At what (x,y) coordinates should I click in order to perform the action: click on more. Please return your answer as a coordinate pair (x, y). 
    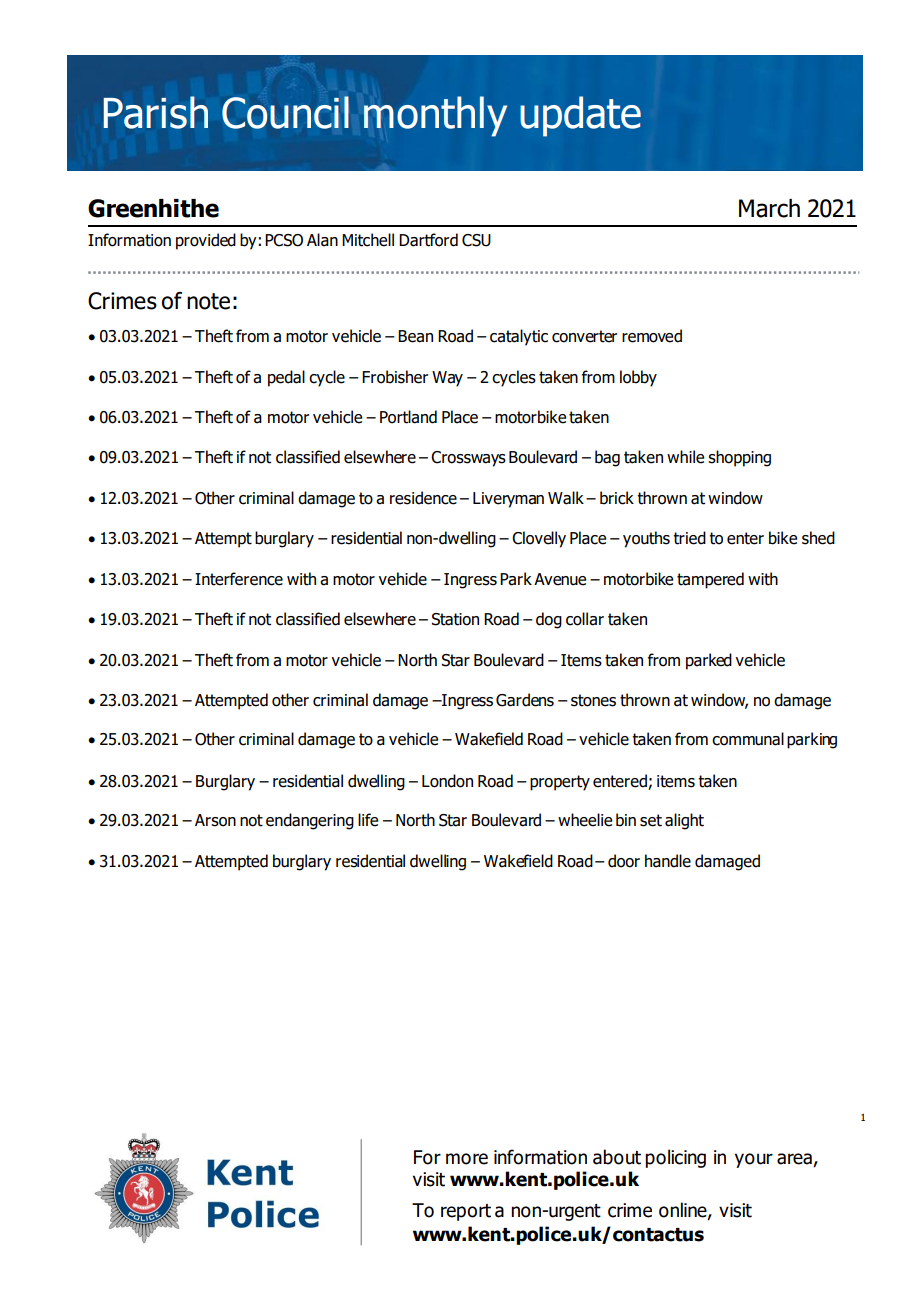
    Looking at the image, I should click on (467, 1159).
